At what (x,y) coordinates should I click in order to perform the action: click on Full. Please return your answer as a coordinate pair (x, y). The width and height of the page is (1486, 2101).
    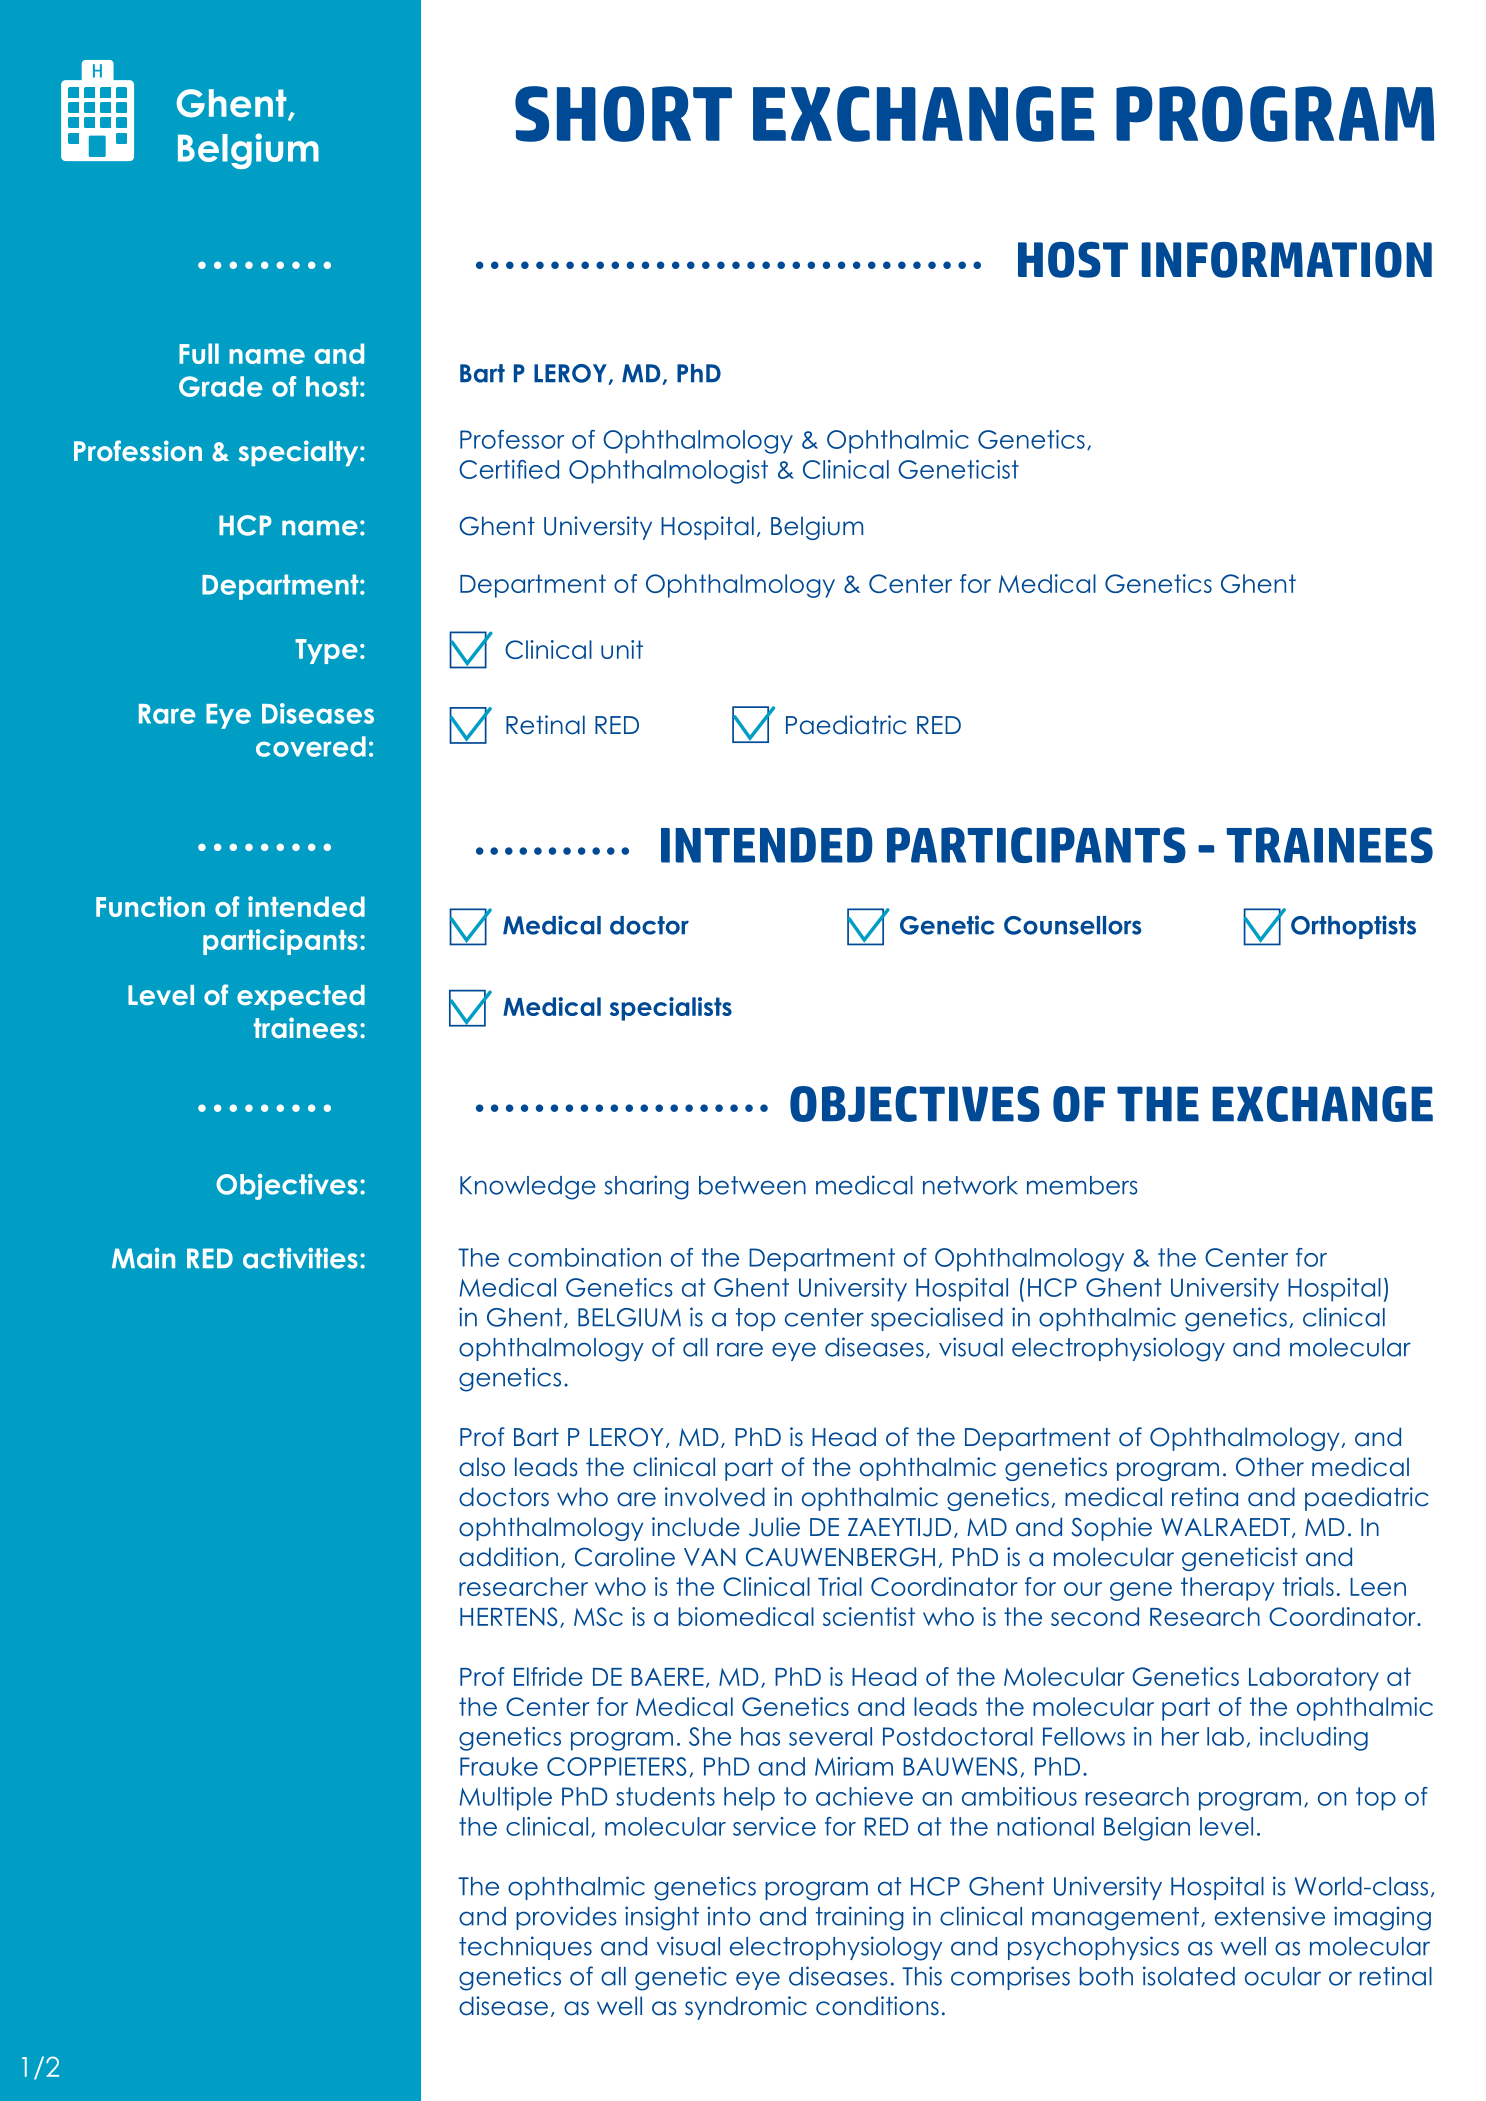
    Looking at the image, I should click on (199, 353).
